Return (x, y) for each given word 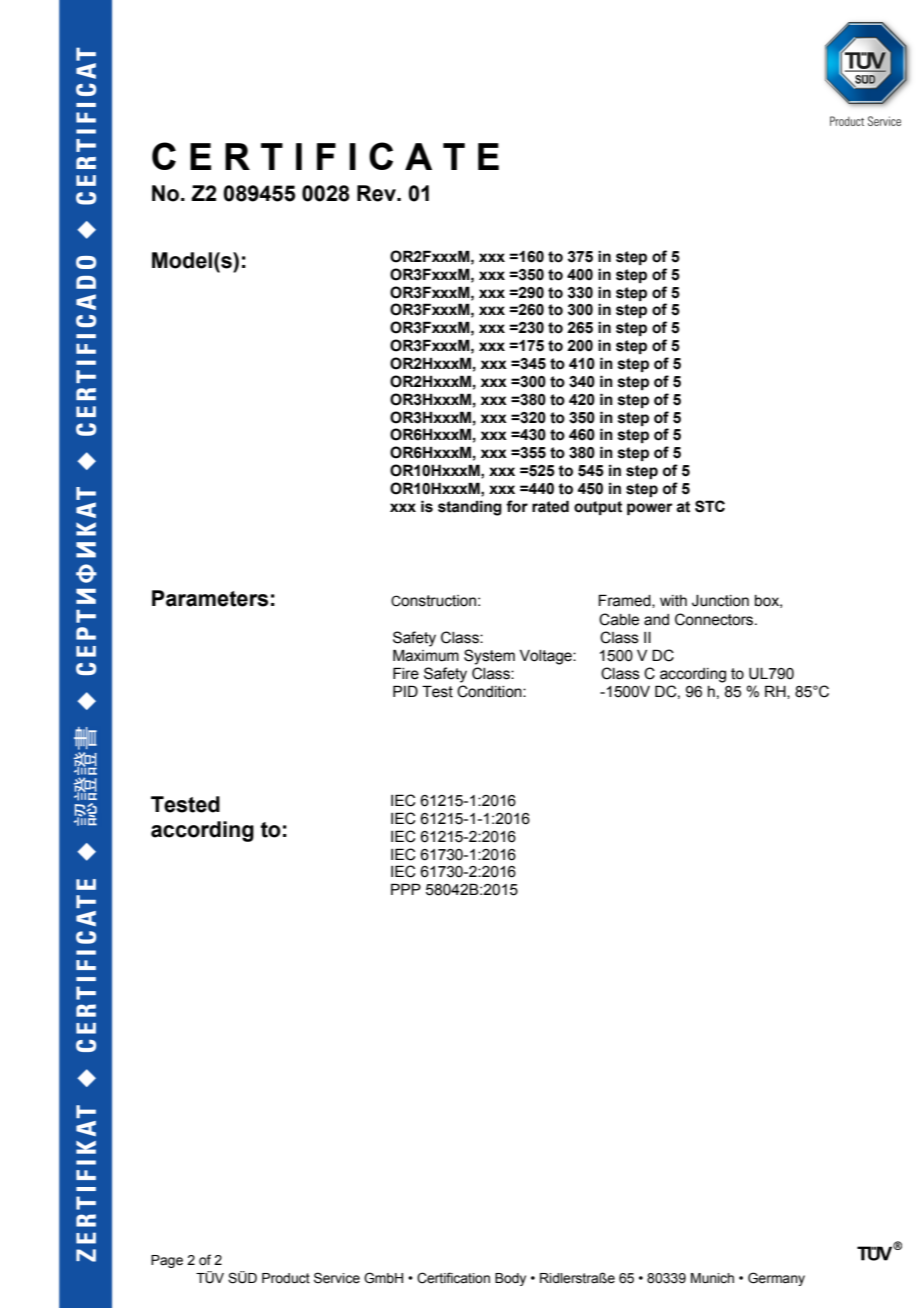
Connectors (715, 619)
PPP (406, 889)
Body (510, 1279)
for (517, 506)
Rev (377, 193)
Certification (453, 1278)
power (650, 509)
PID (405, 691)
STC (710, 506)
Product (286, 1278)
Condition (490, 691)
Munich (712, 1278)
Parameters (210, 598)
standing (470, 508)
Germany (776, 1279)
